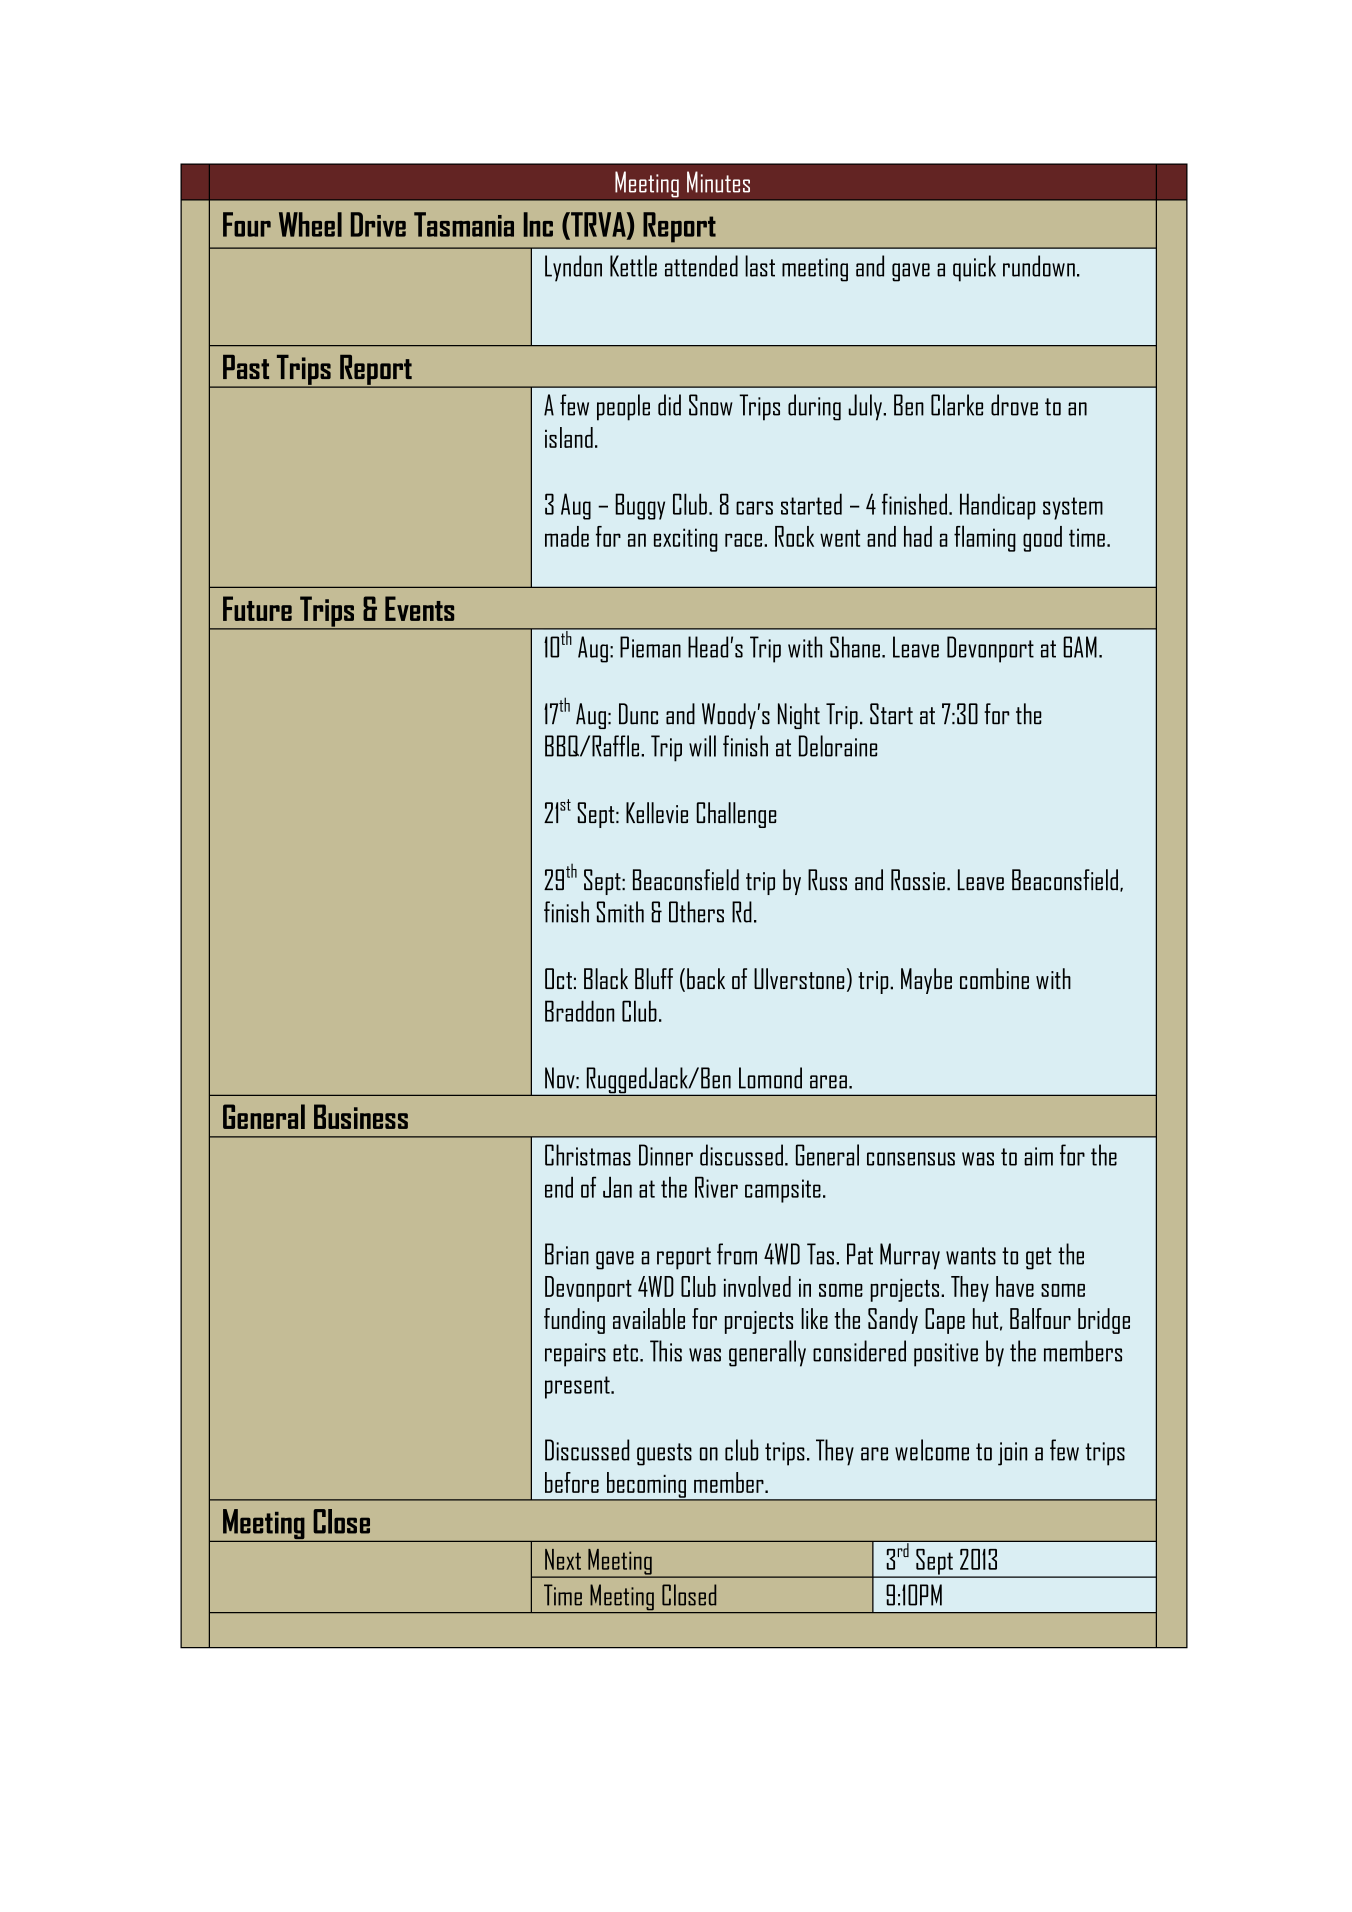 This image has height=1912, width=1352. I want to click on Events, so click(419, 608).
